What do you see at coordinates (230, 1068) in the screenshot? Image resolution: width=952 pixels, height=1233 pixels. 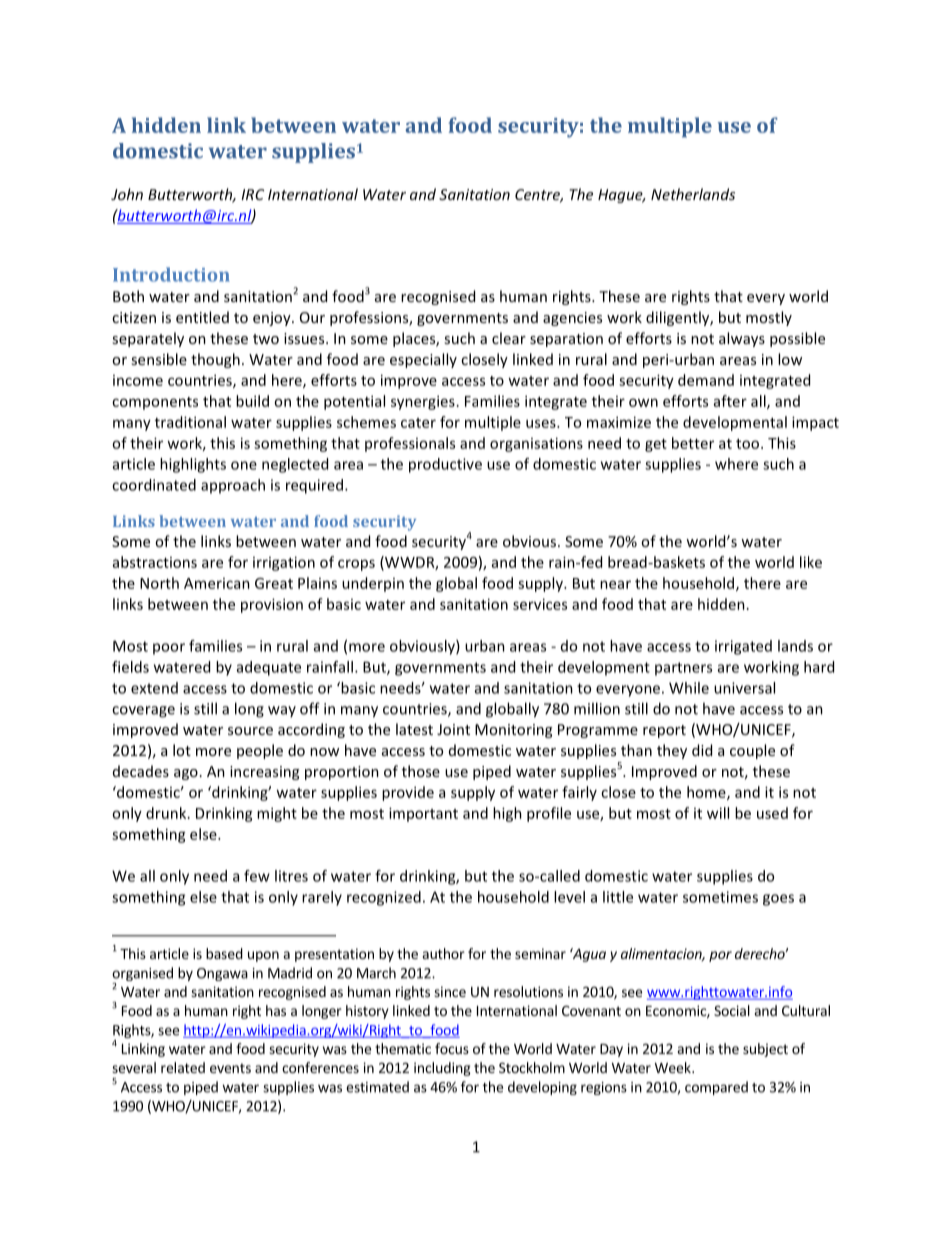 I see `events` at bounding box center [230, 1068].
